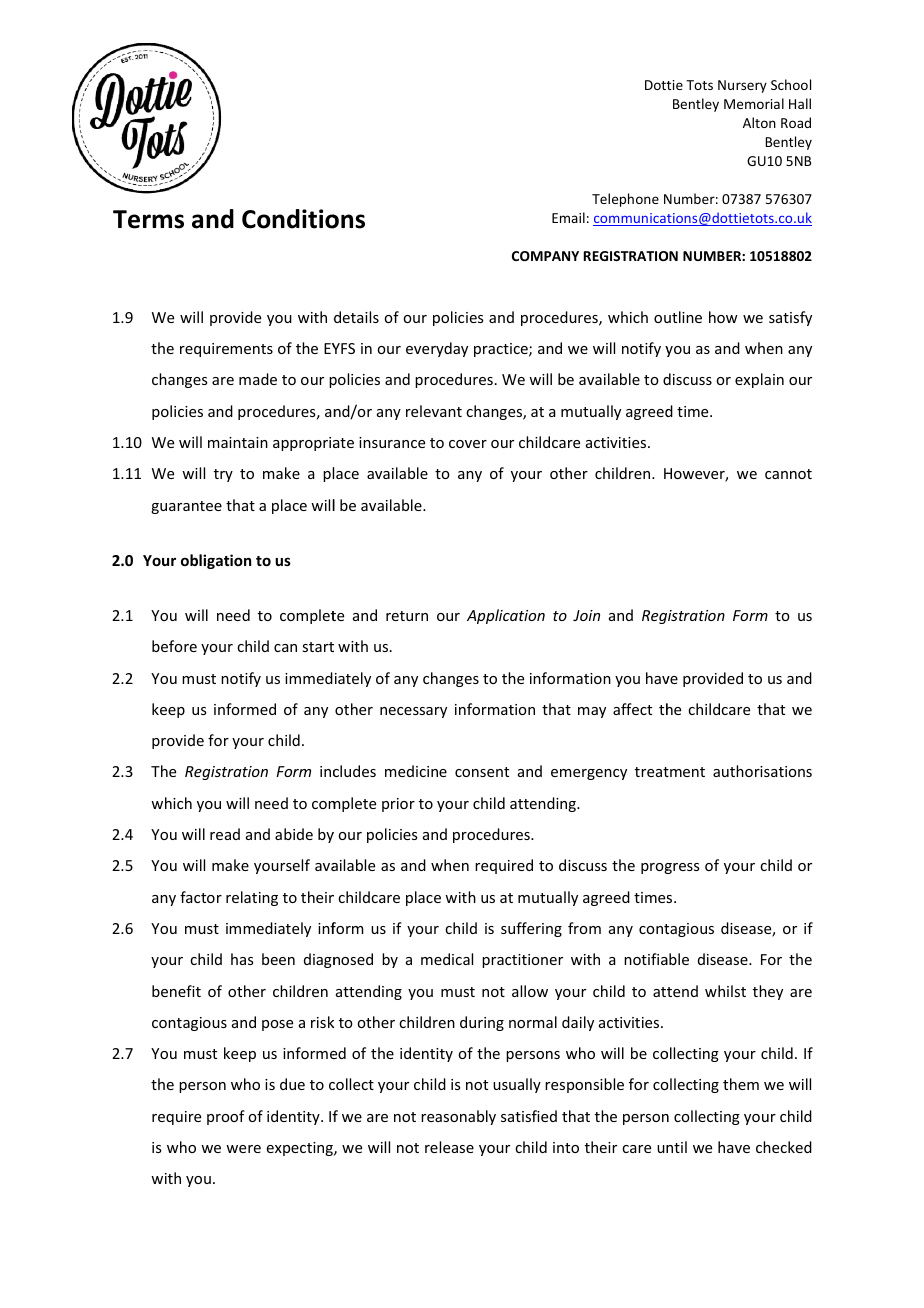 The image size is (924, 1308). Describe the element at coordinates (506, 616) in the page. I see `Application` at that location.
